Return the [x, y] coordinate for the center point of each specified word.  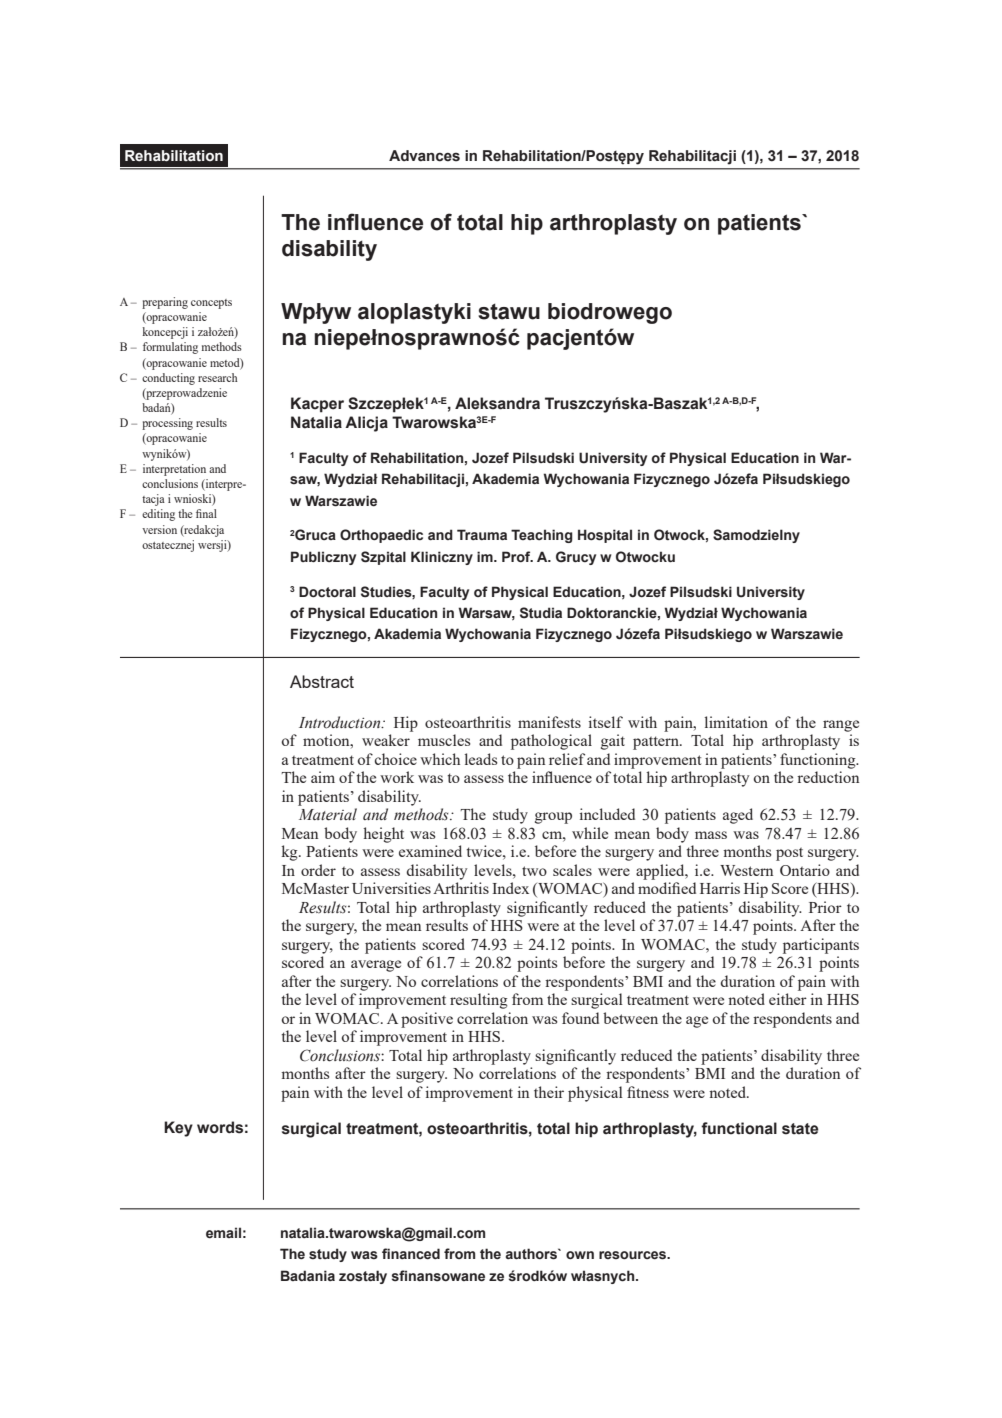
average [376, 966]
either [788, 999]
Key [178, 1129]
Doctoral [327, 591]
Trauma [482, 534]
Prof [517, 556]
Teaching [542, 536]
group [553, 818]
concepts [211, 304]
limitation [736, 722]
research [218, 377]
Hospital [605, 536]
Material [328, 814]
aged [738, 816]
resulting [479, 1001]
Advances [424, 156]
